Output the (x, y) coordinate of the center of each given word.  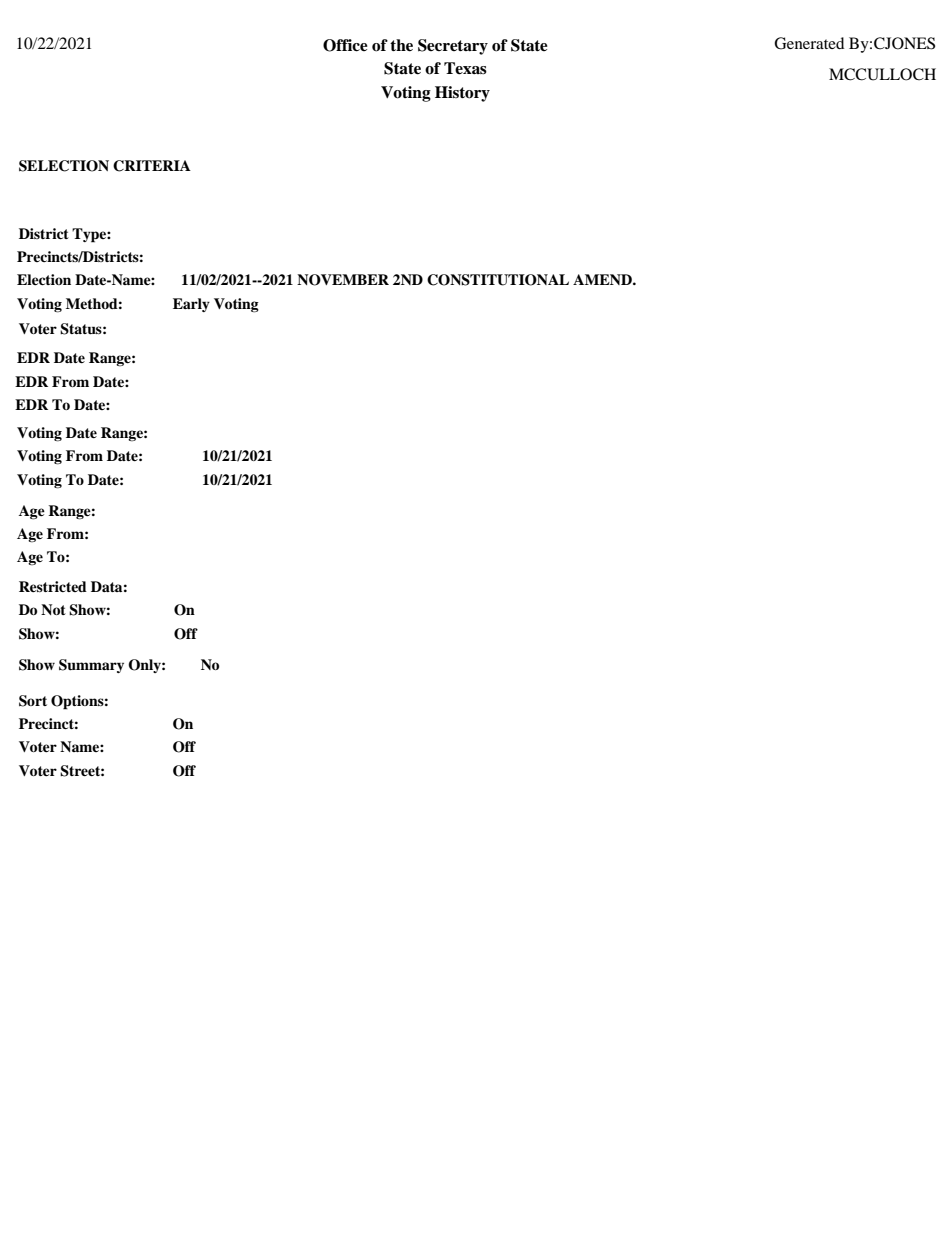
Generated (809, 43)
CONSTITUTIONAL (498, 280)
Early (191, 305)
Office (345, 45)
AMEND (603, 279)
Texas (465, 68)
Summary (91, 666)
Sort (33, 701)
